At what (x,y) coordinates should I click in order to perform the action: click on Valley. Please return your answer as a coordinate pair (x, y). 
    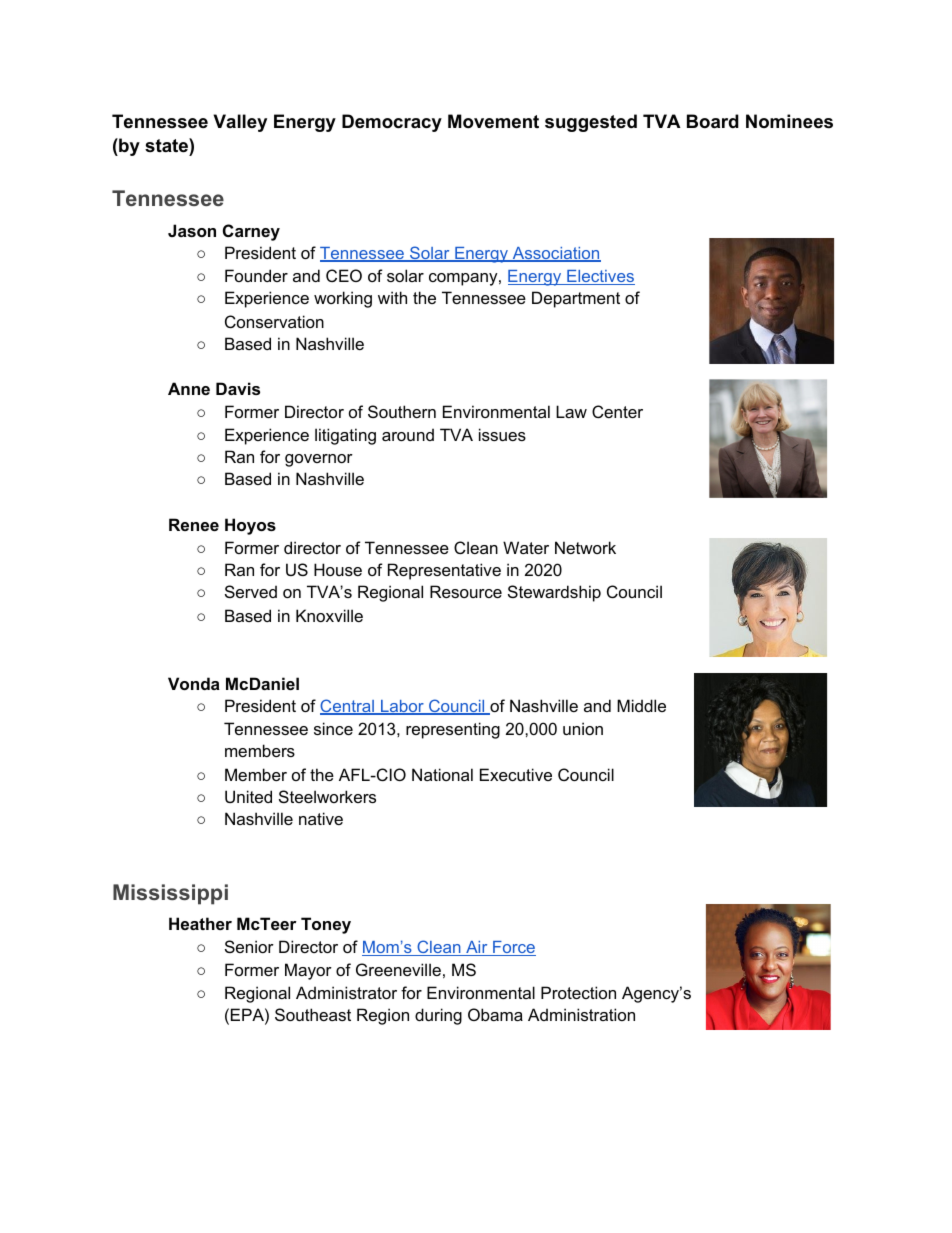
    Looking at the image, I should click on (240, 123).
